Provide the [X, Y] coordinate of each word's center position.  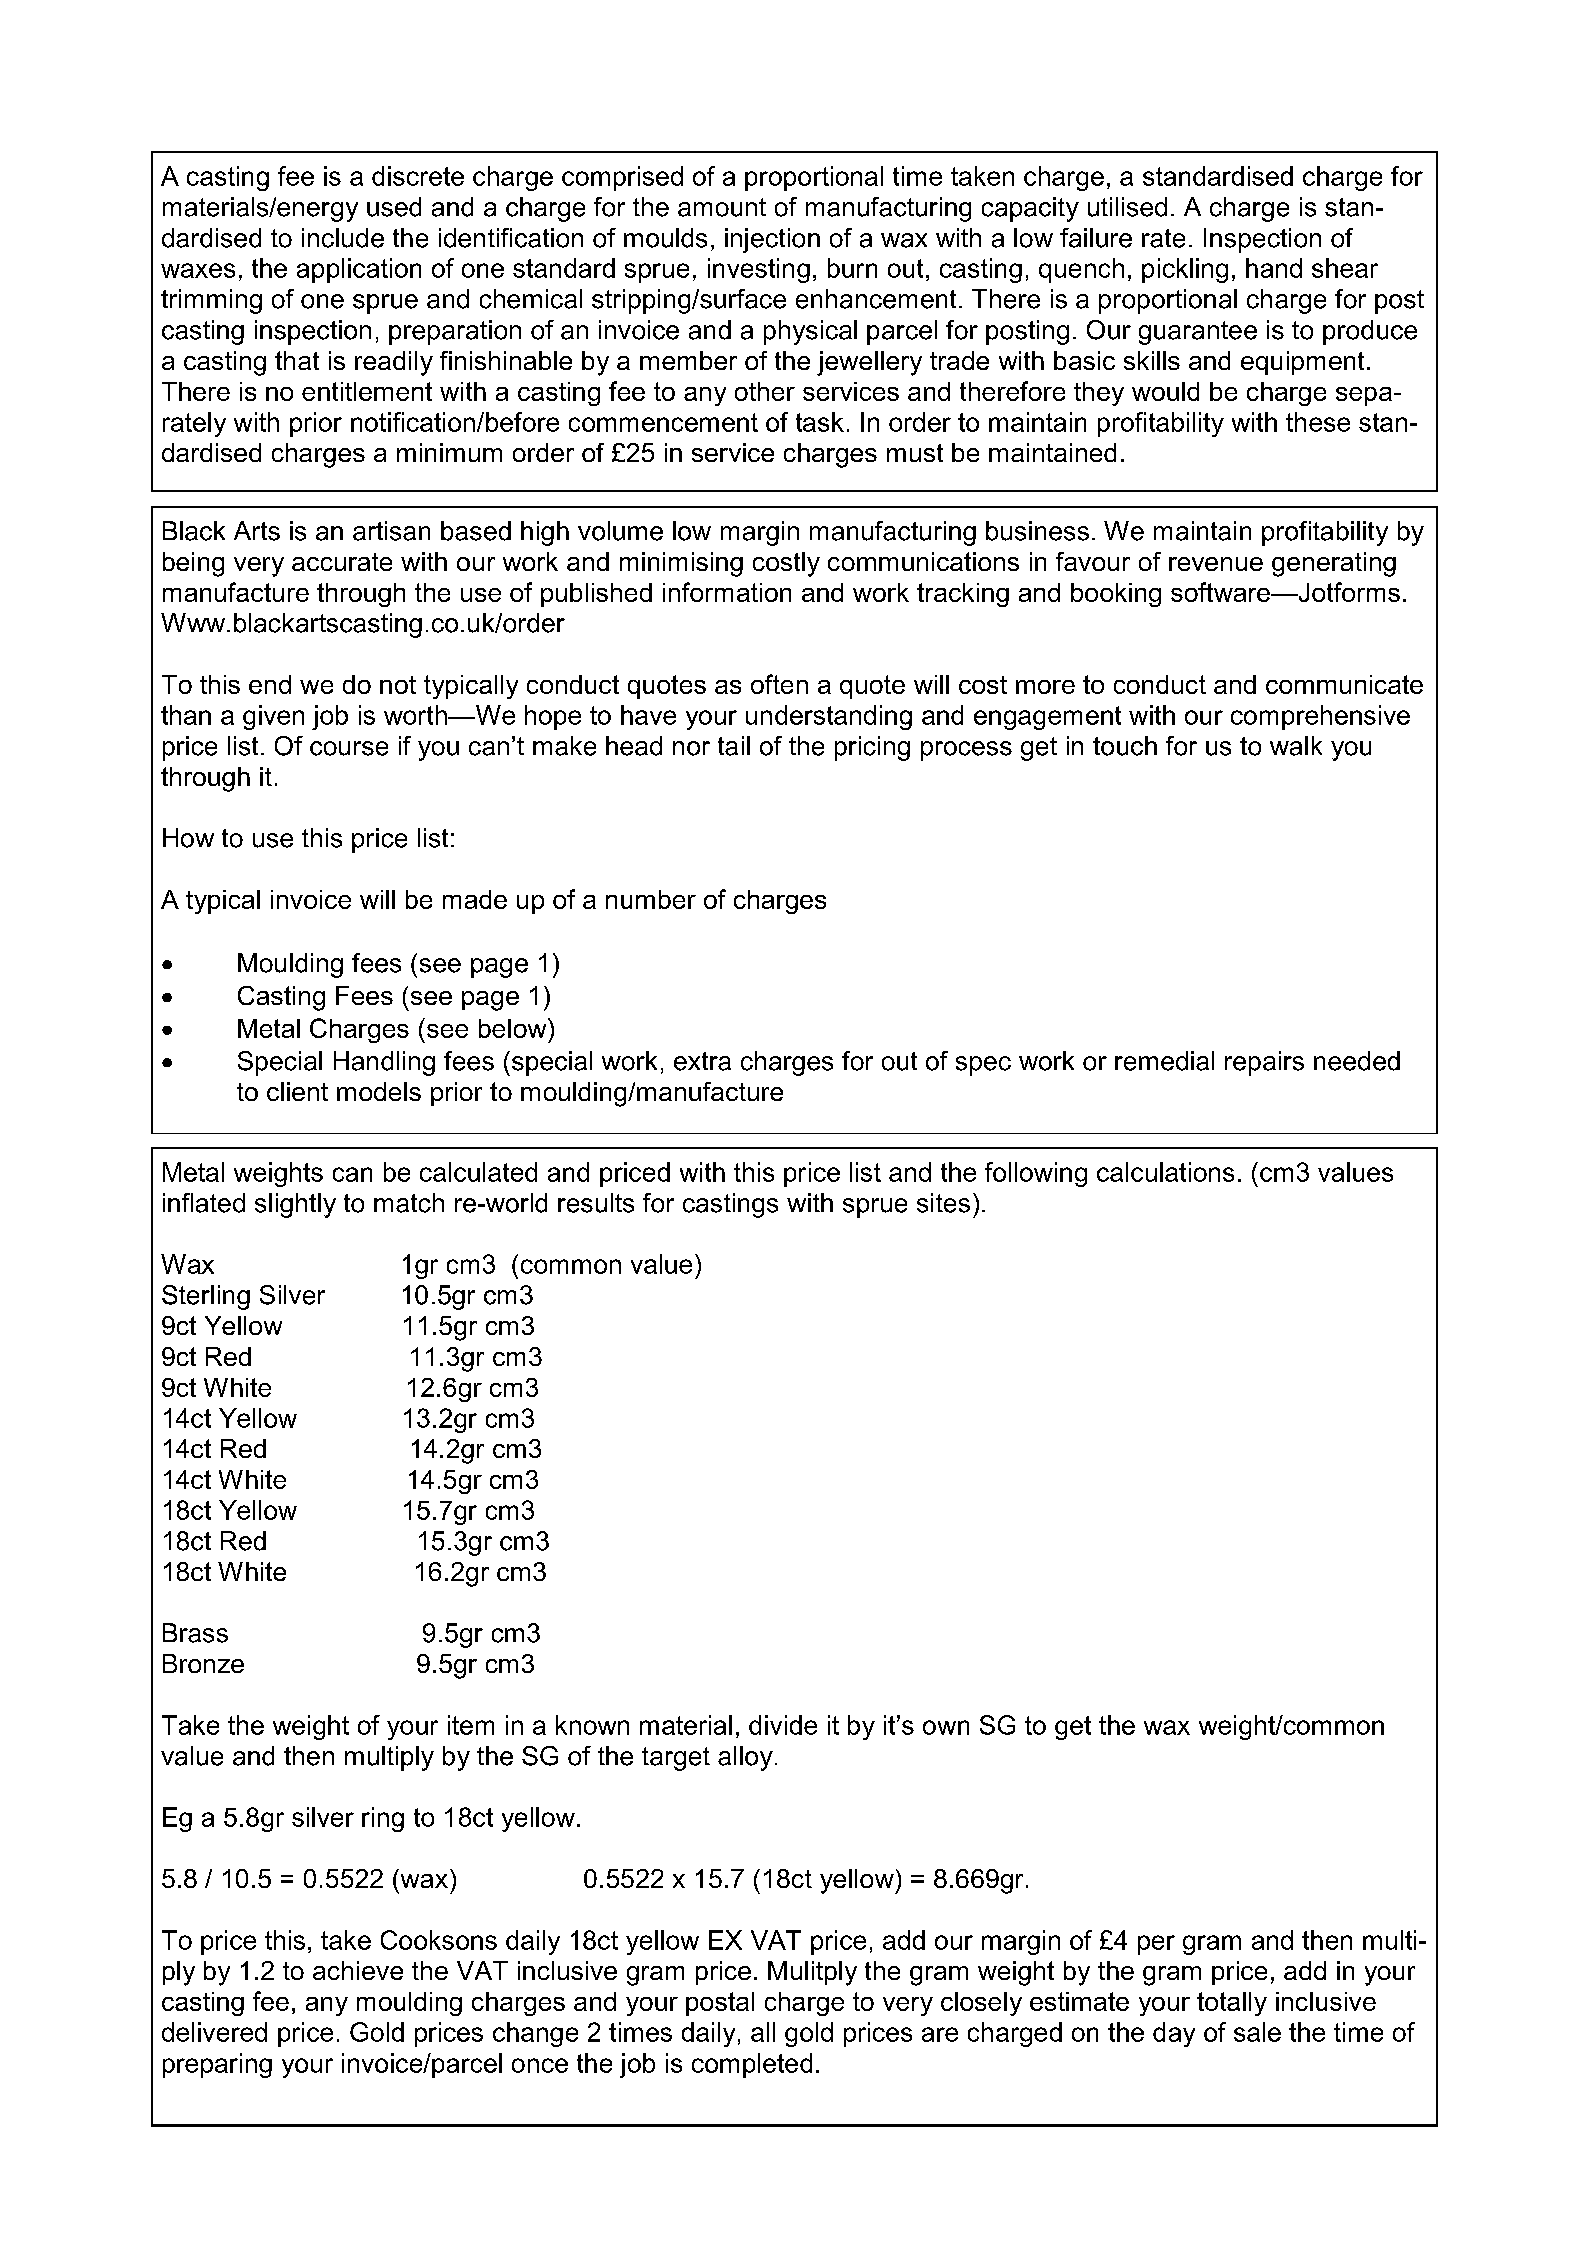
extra [702, 1061]
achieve [358, 1970]
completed [752, 2065]
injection [772, 240]
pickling [1185, 270]
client [297, 1091]
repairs [1264, 1063]
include [343, 238]
